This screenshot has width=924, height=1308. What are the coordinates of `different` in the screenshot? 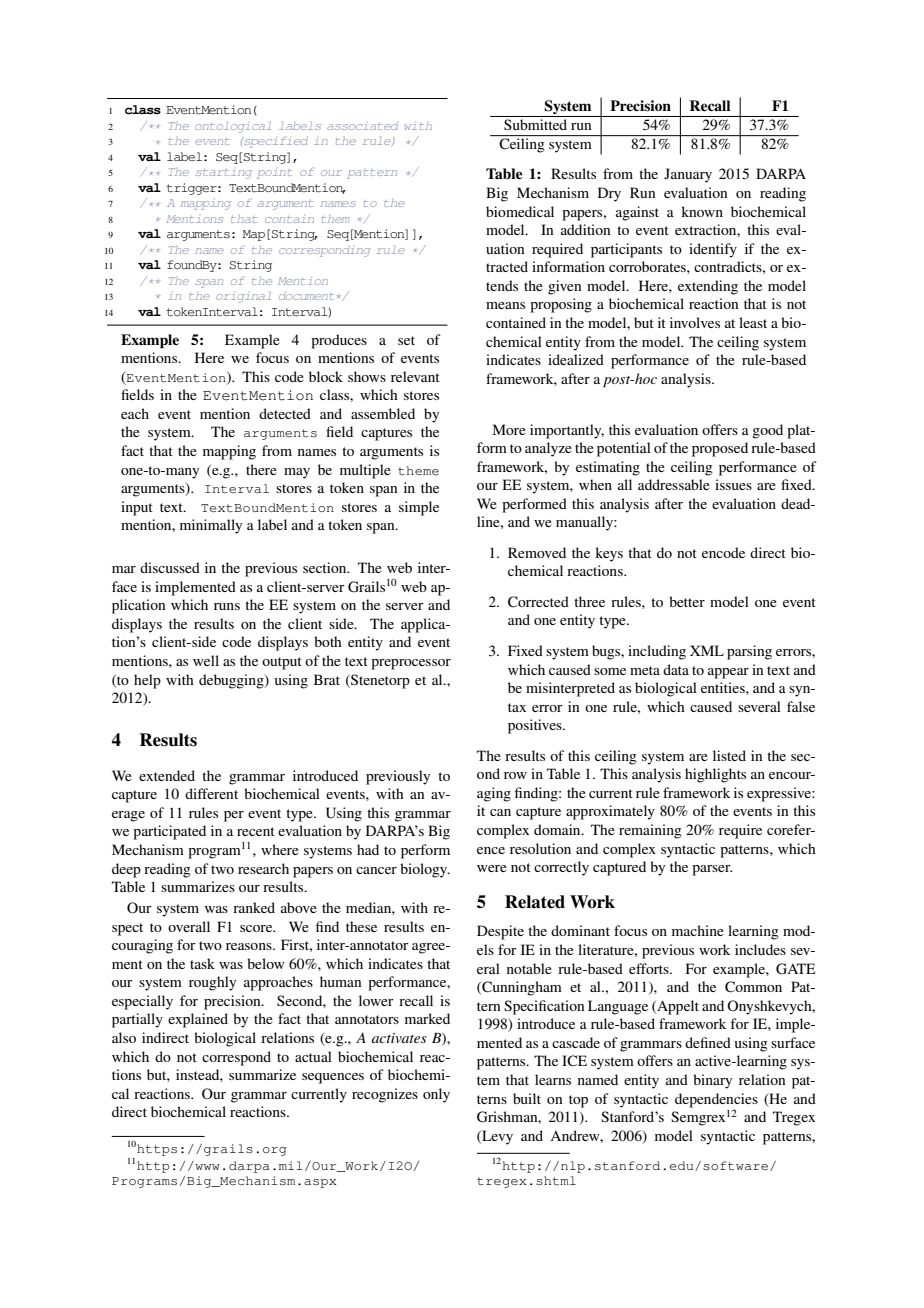 It's located at (211, 793).
